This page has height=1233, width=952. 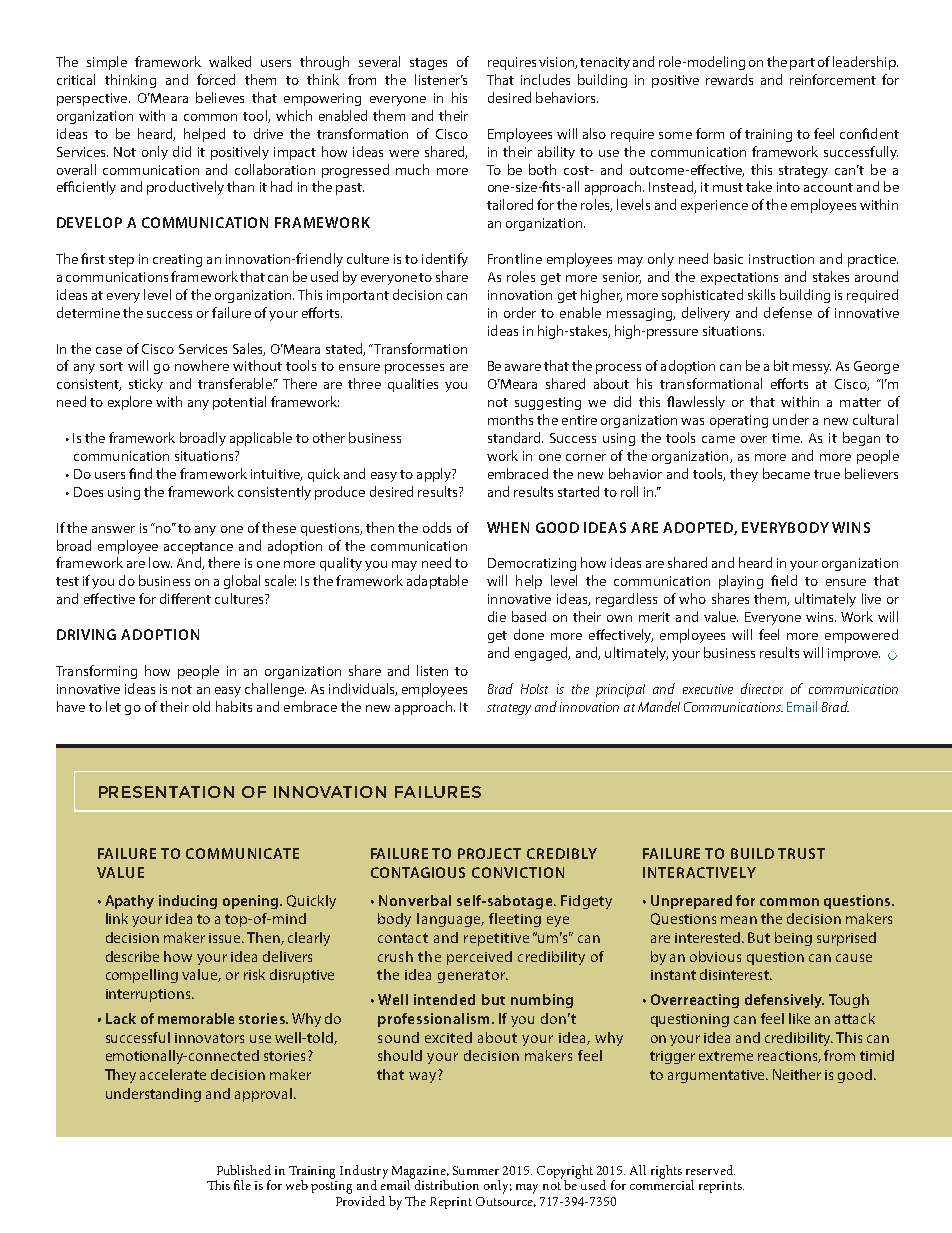 I want to click on different, so click(x=185, y=598).
